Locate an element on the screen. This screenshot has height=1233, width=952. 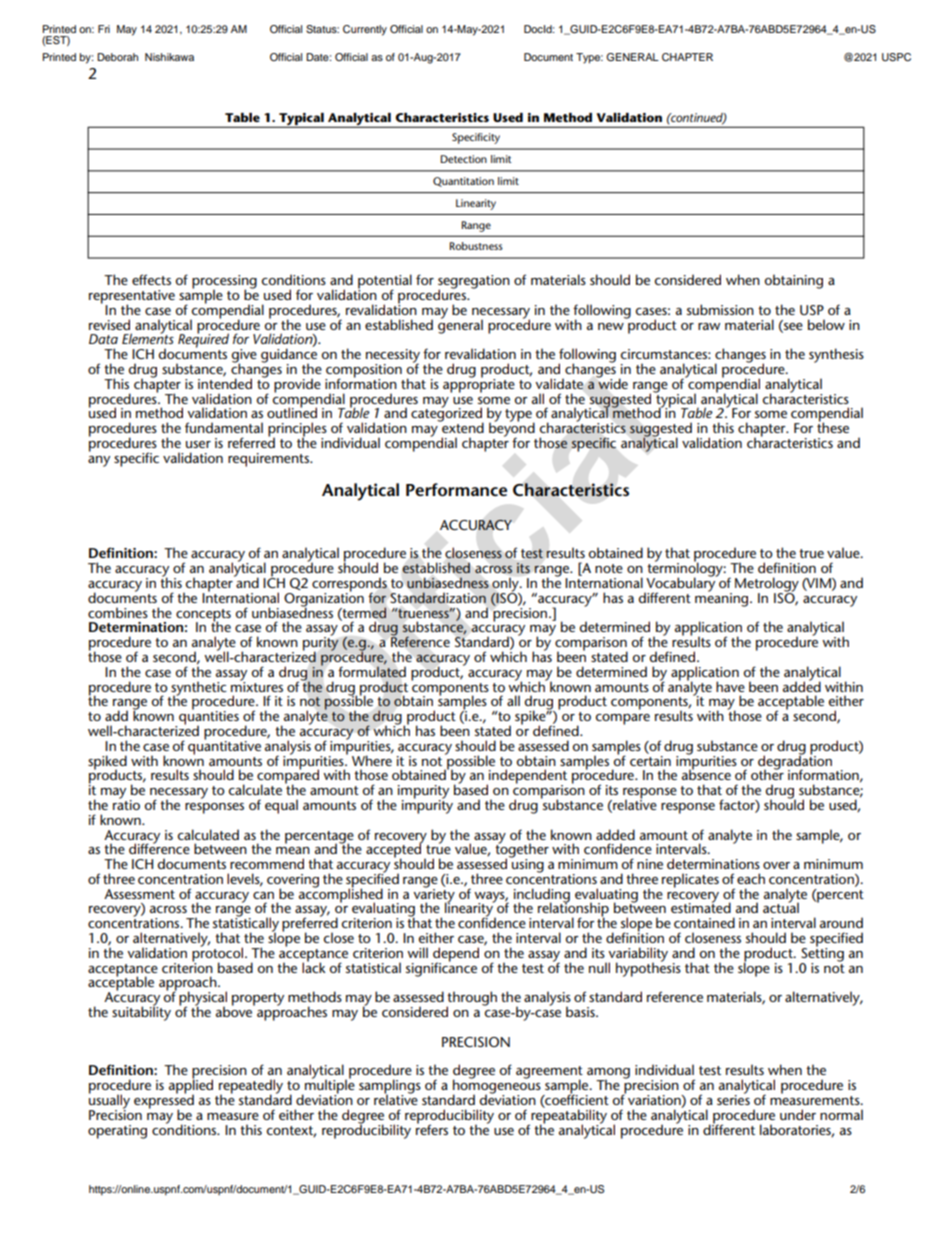
Detection is located at coordinates (463, 159).
